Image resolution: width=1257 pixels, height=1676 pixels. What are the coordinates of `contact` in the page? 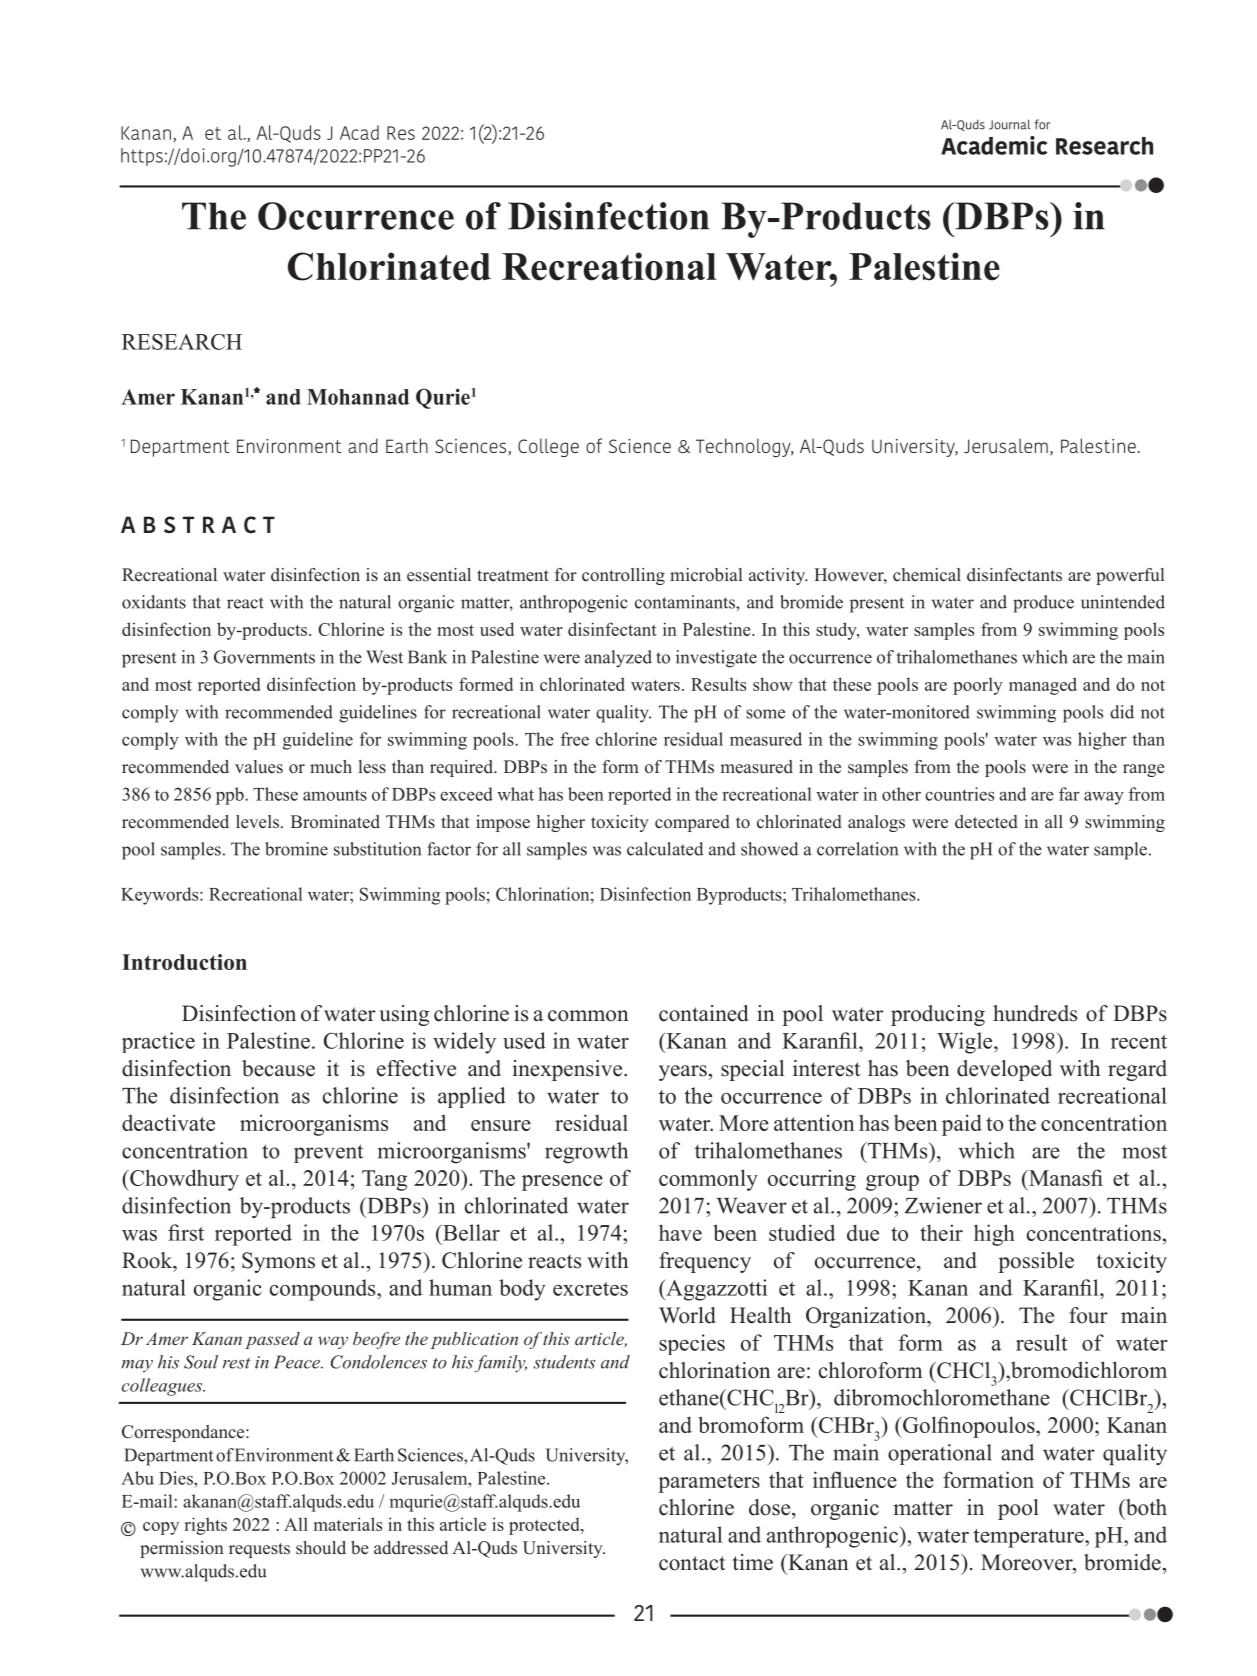 It's located at (692, 1563).
